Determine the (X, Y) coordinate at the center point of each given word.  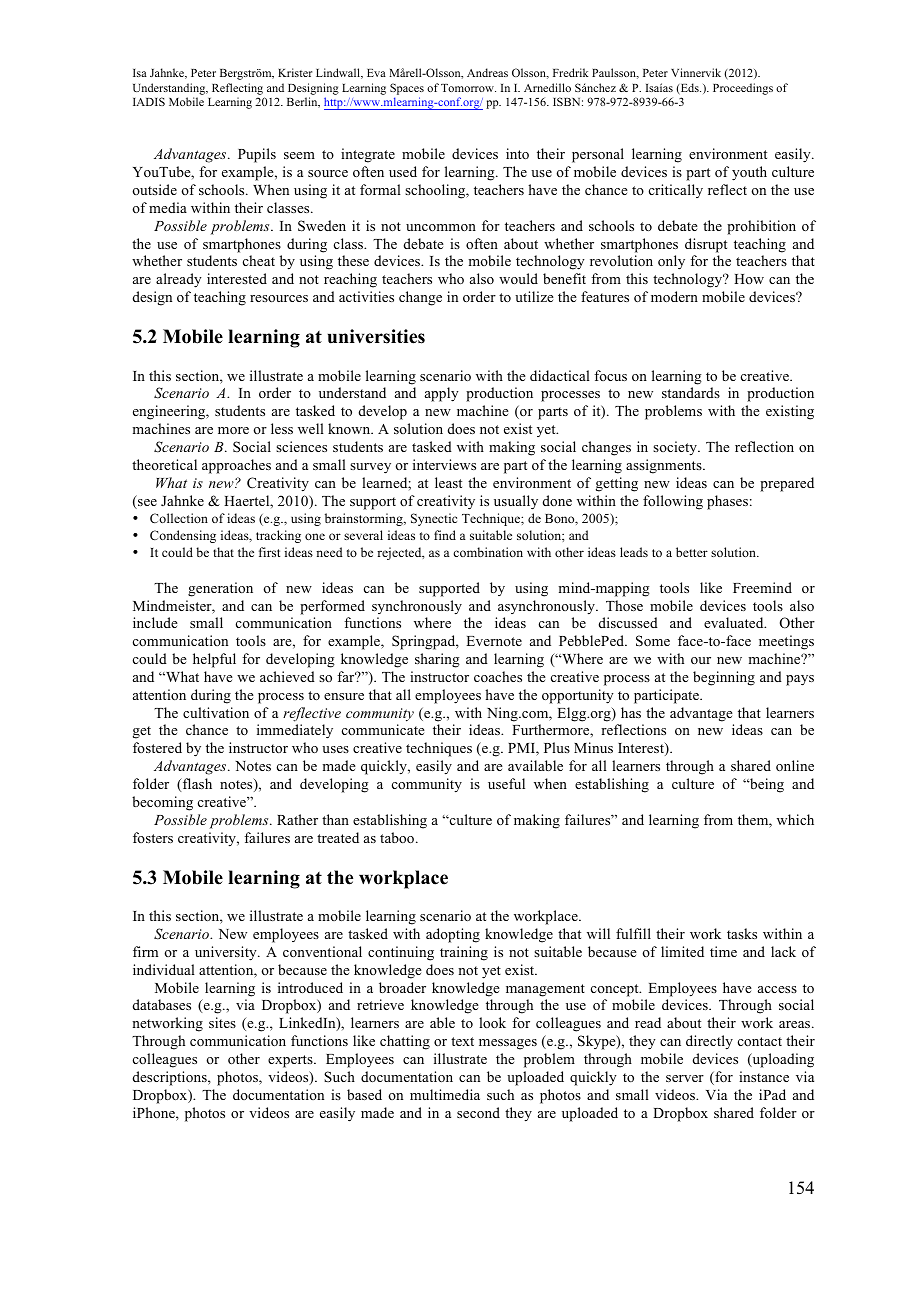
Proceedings (743, 89)
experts (291, 1061)
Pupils (257, 155)
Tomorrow (468, 88)
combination (488, 552)
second (478, 1112)
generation (220, 589)
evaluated (735, 622)
